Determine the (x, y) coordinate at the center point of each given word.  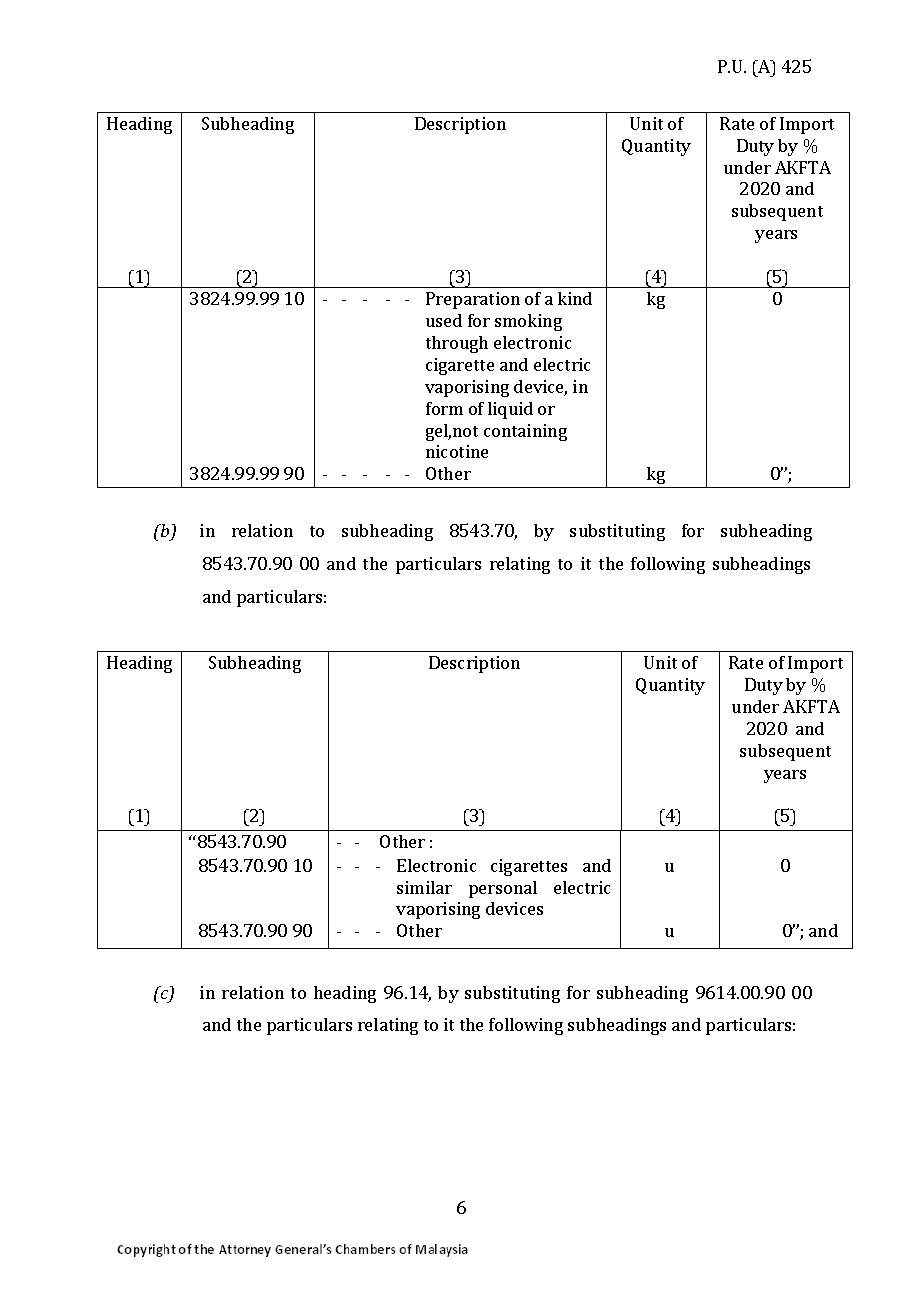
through (457, 344)
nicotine (457, 451)
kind (575, 298)
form (444, 408)
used (444, 320)
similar (424, 887)
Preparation (473, 300)
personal (503, 889)
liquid (510, 410)
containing (525, 432)
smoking (528, 322)
